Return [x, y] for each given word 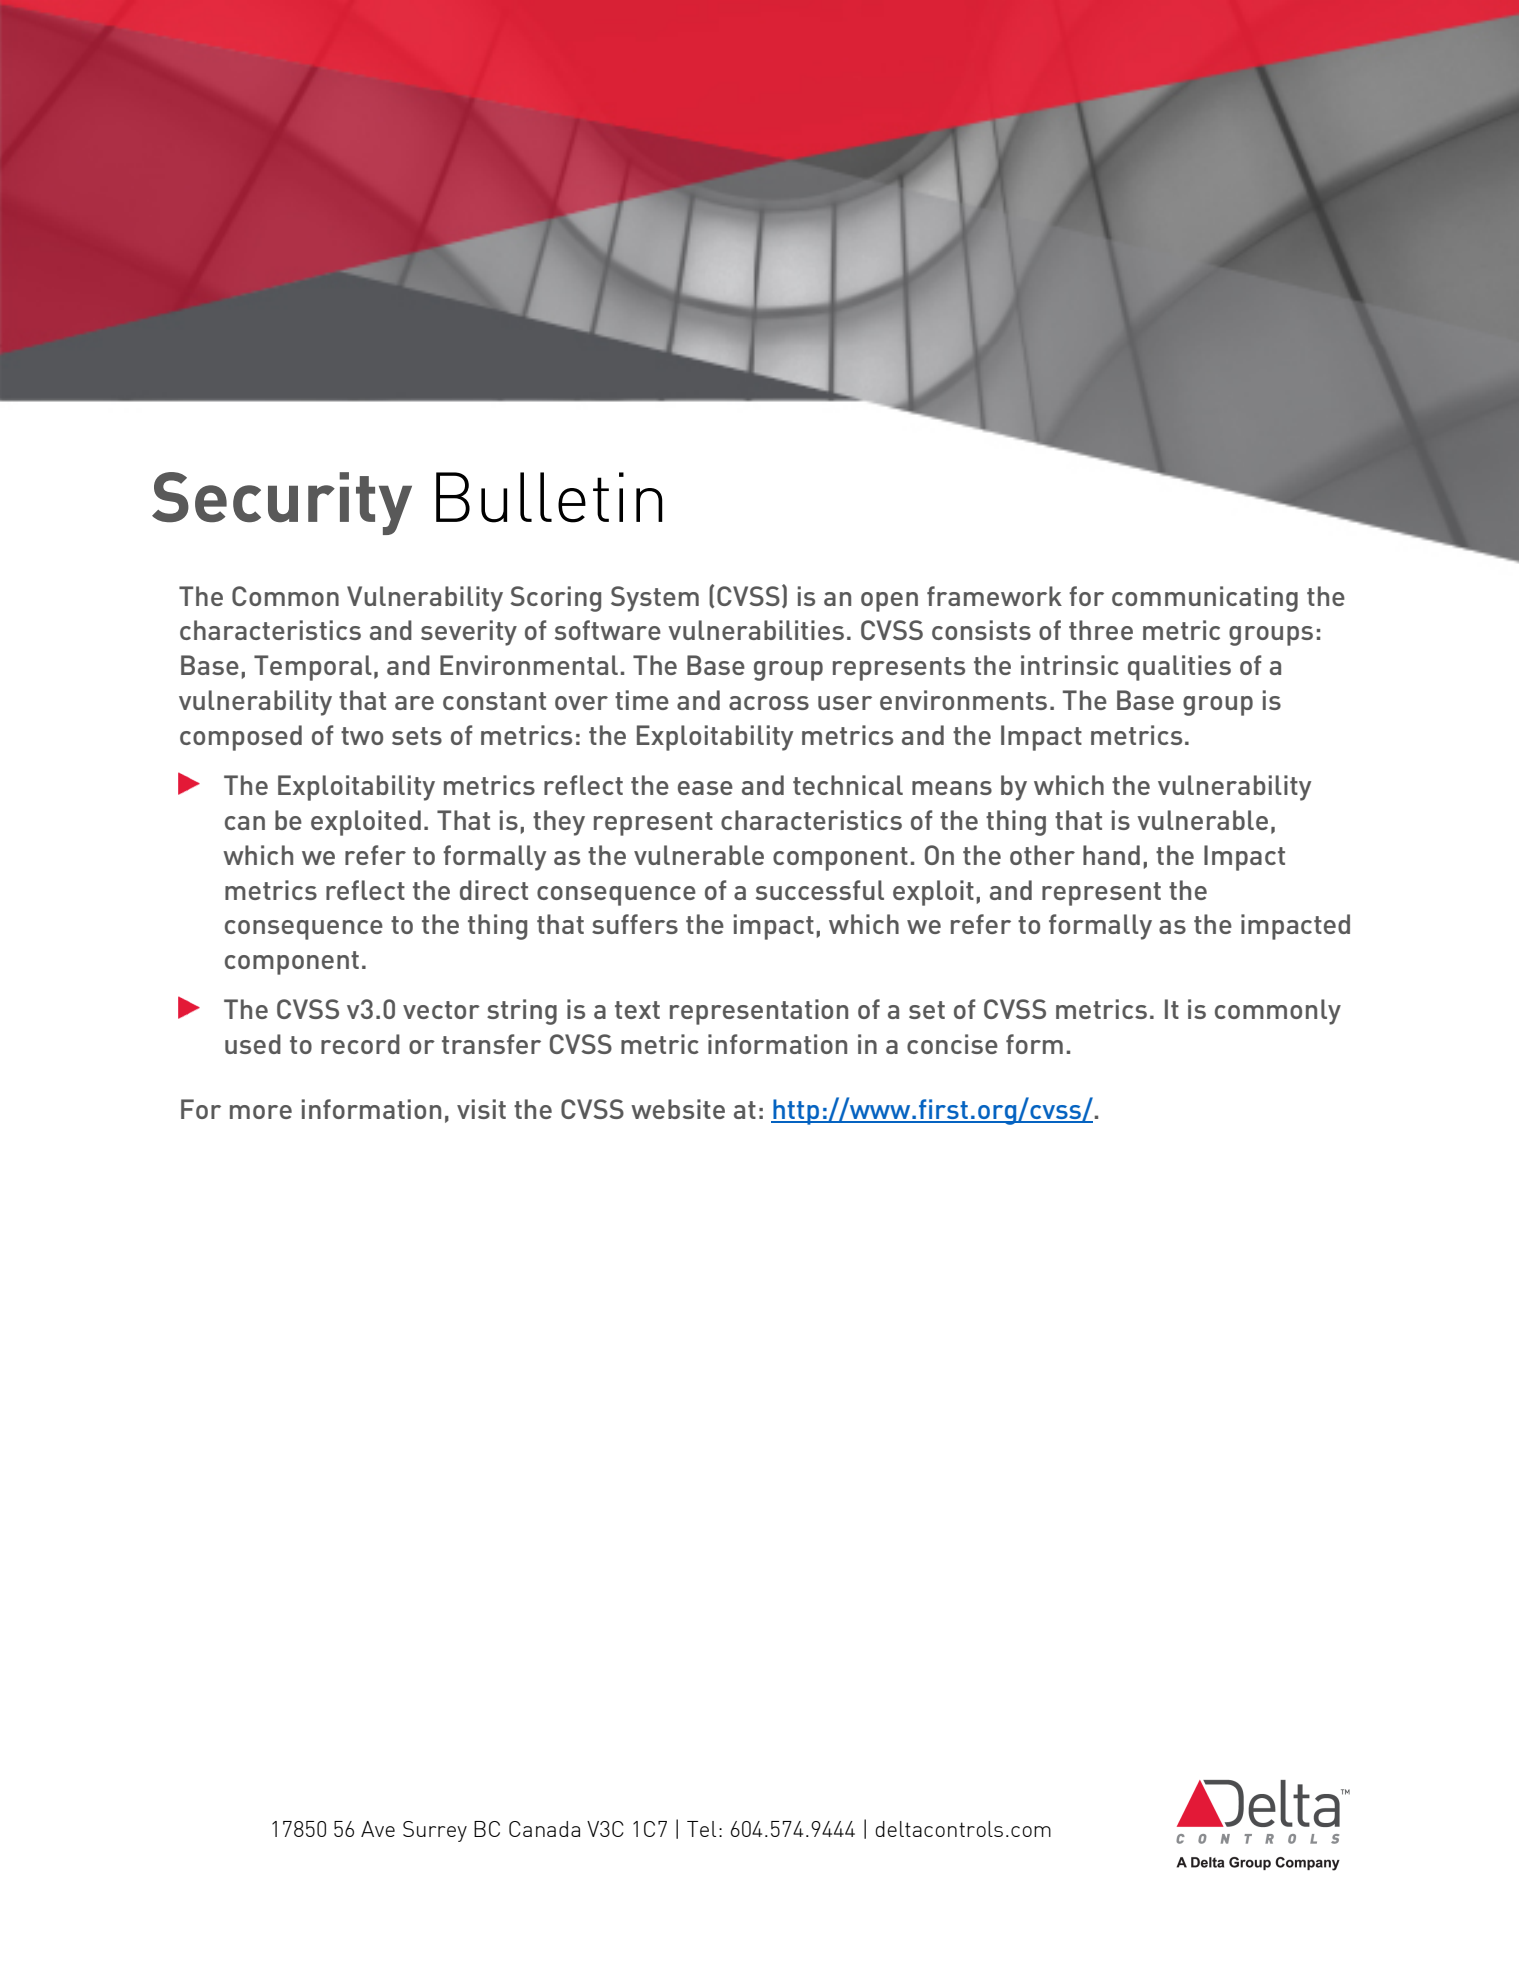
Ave [378, 1829]
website [678, 1109]
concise [952, 1044]
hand [1111, 855]
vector [441, 1010]
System [655, 599]
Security [282, 503]
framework [994, 596]
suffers [635, 924]
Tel [701, 1829]
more [261, 1112]
